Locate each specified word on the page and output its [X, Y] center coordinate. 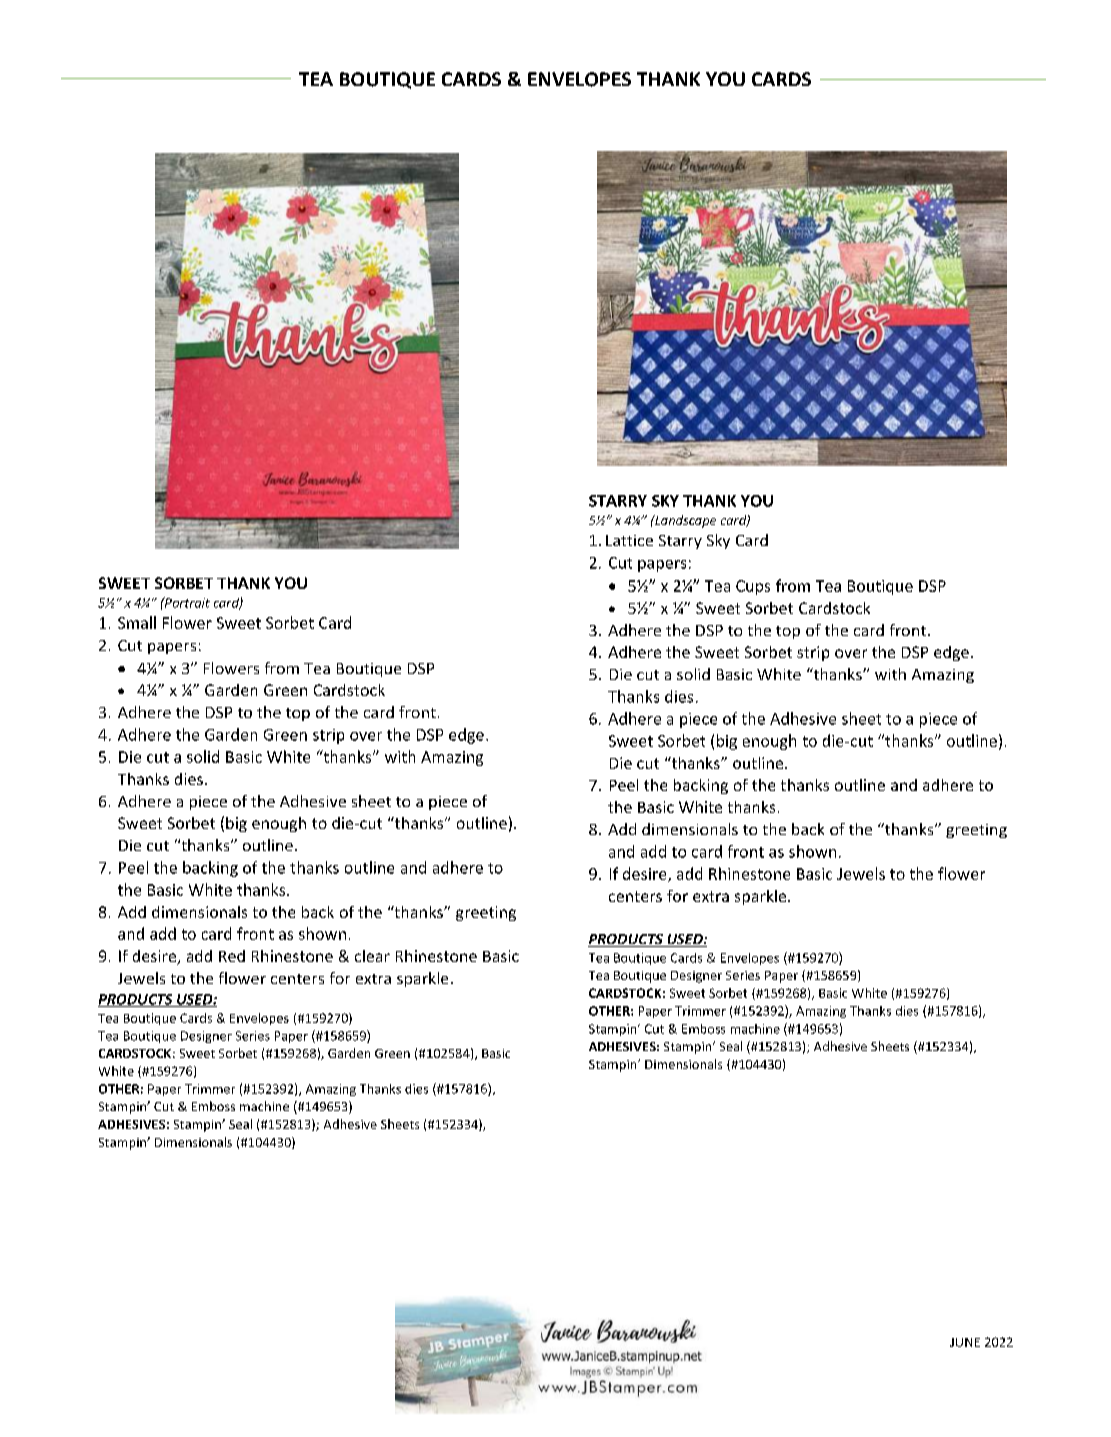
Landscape [684, 521]
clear [372, 956]
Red [232, 956]
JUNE [965, 1342]
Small [137, 622]
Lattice [629, 540]
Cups [753, 587]
